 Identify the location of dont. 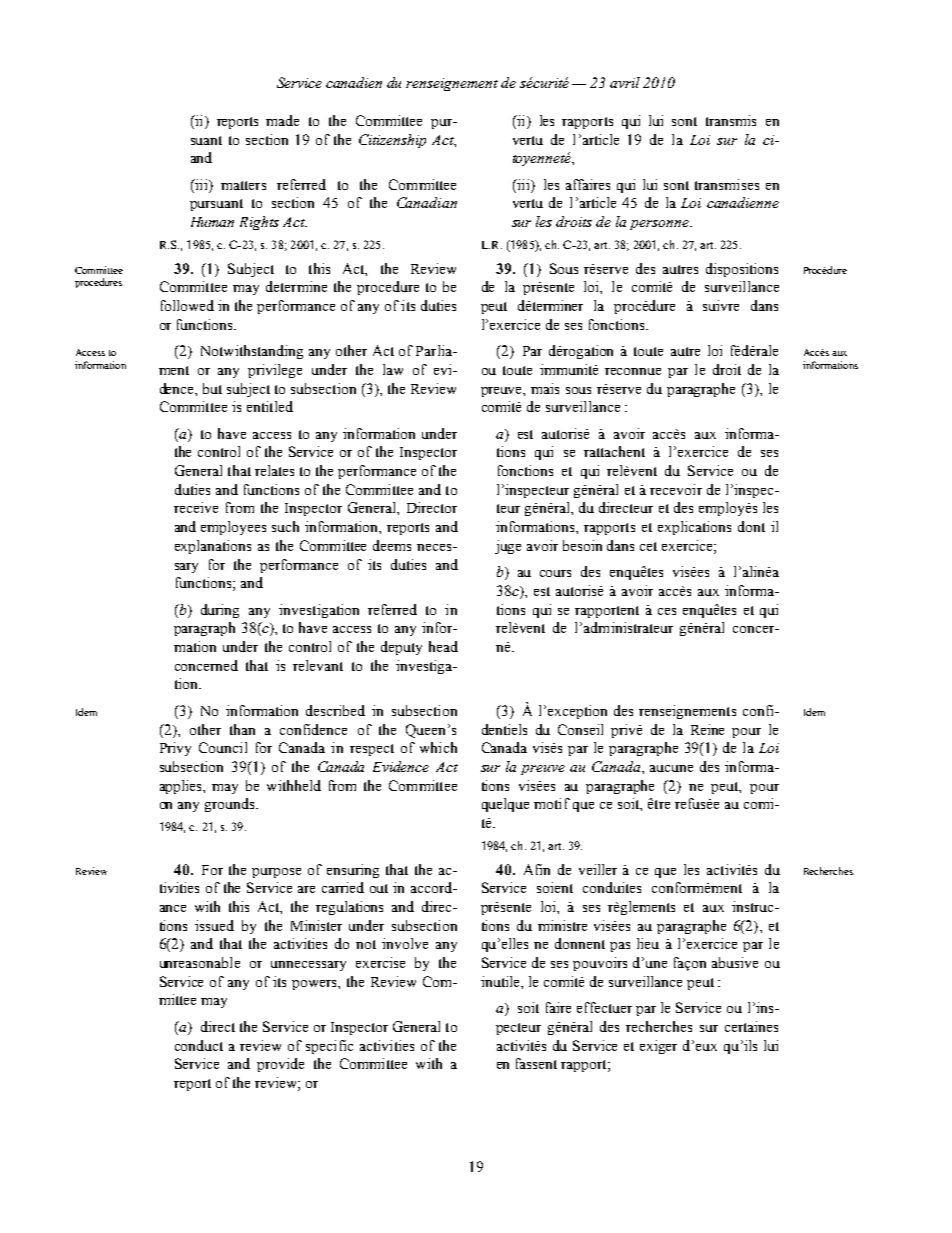
(751, 526).
